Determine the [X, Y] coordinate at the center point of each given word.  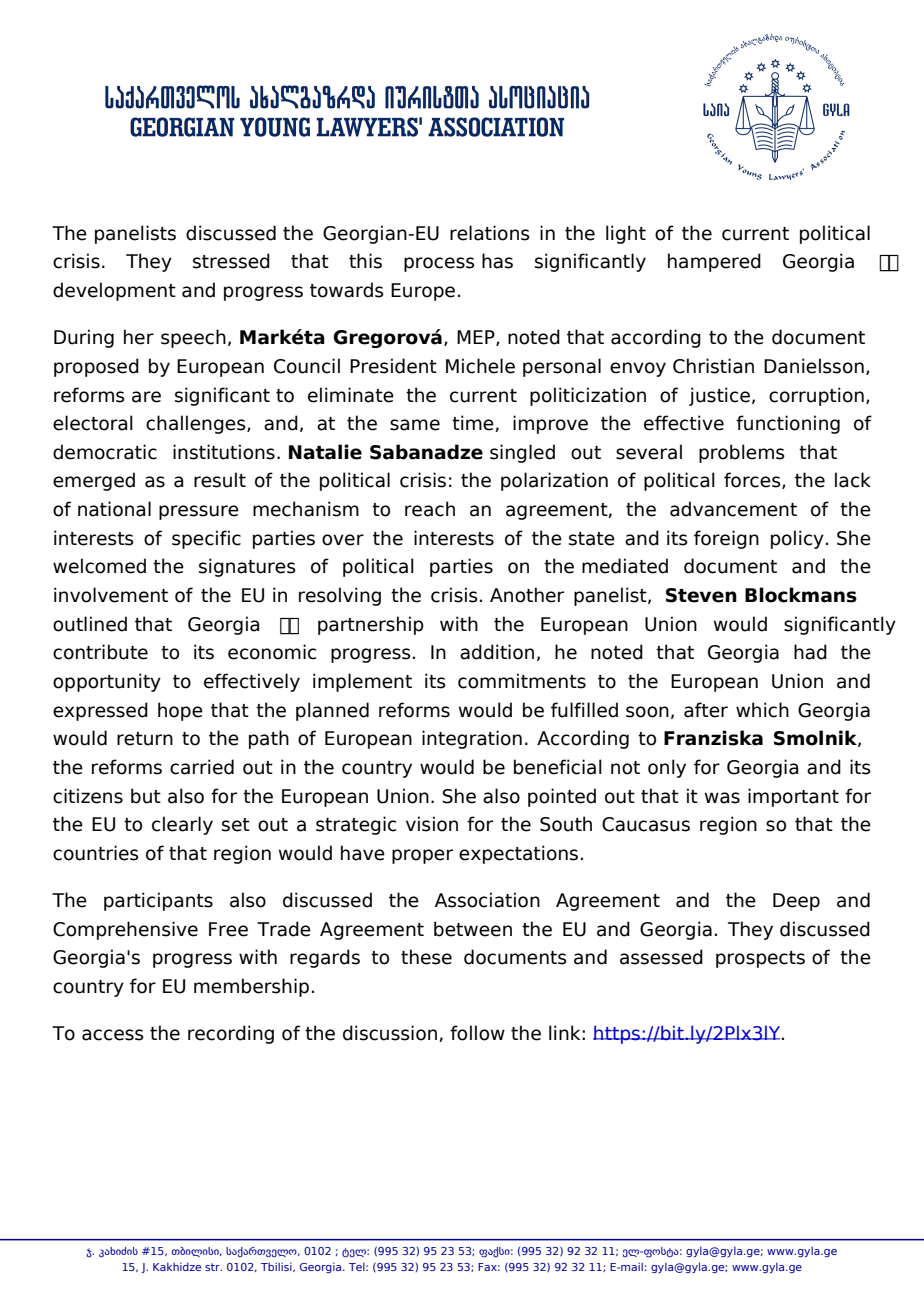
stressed [231, 261]
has [497, 261]
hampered [714, 262]
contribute [100, 652]
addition [497, 652]
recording [231, 1034]
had [810, 652]
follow [477, 1033]
